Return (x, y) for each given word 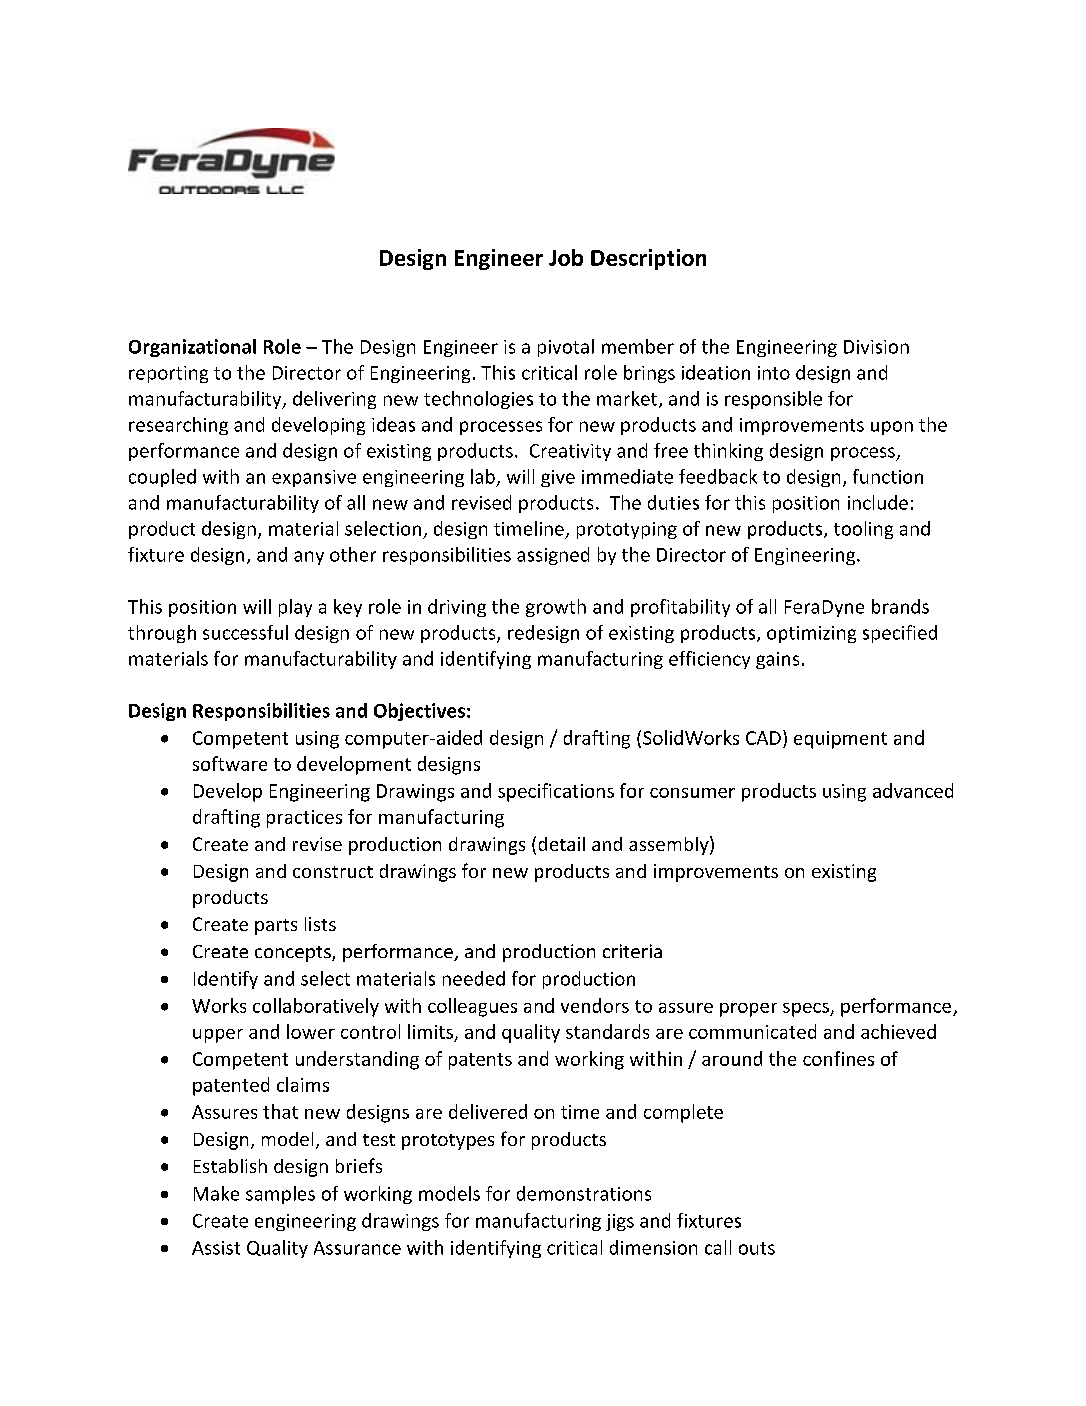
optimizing (811, 634)
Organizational (192, 348)
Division (876, 347)
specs (807, 1010)
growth (556, 608)
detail (562, 844)
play (295, 608)
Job (566, 257)
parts (276, 927)
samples (280, 1195)
